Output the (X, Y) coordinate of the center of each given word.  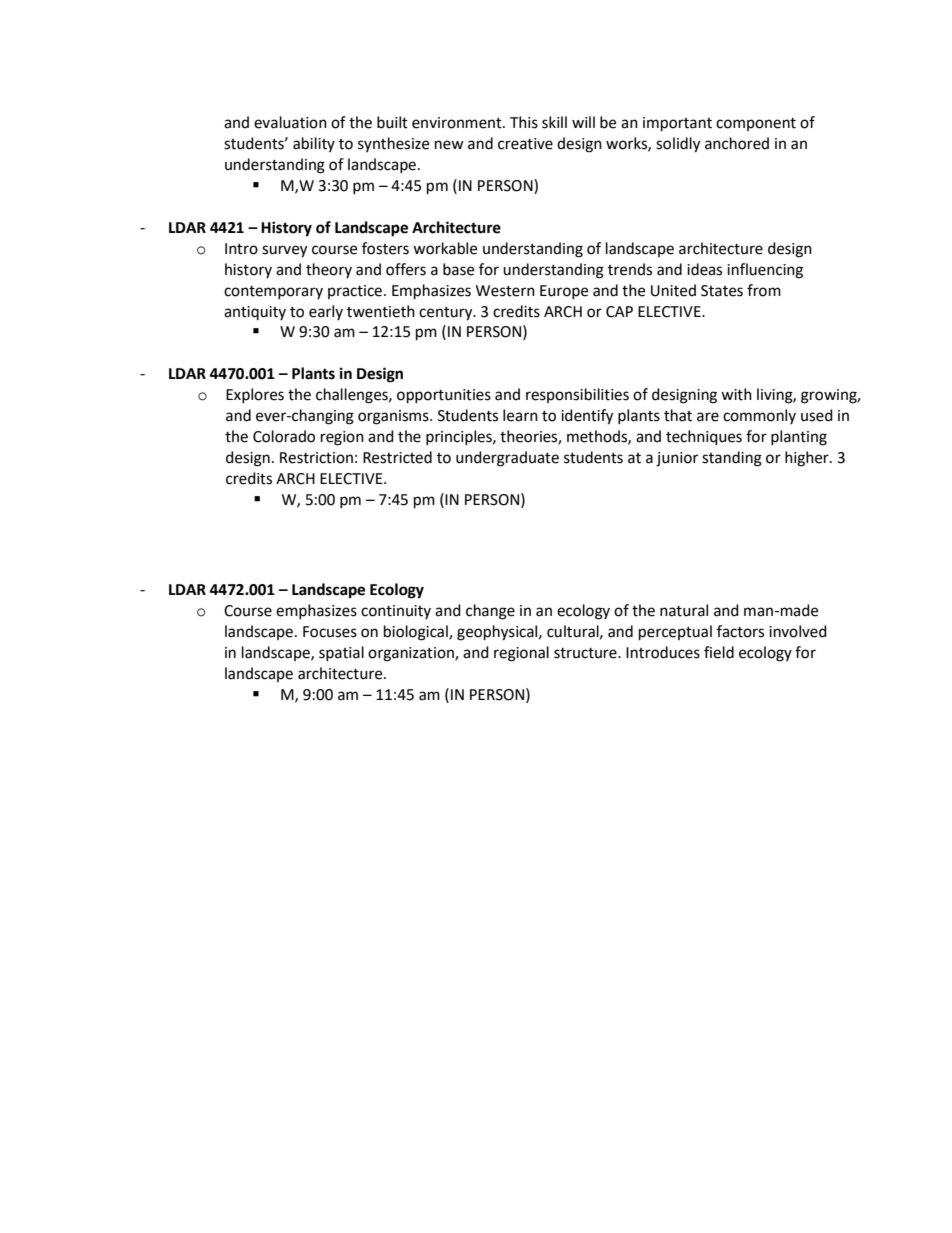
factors (740, 631)
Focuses (330, 632)
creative (525, 144)
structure (586, 653)
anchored (737, 143)
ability (314, 144)
